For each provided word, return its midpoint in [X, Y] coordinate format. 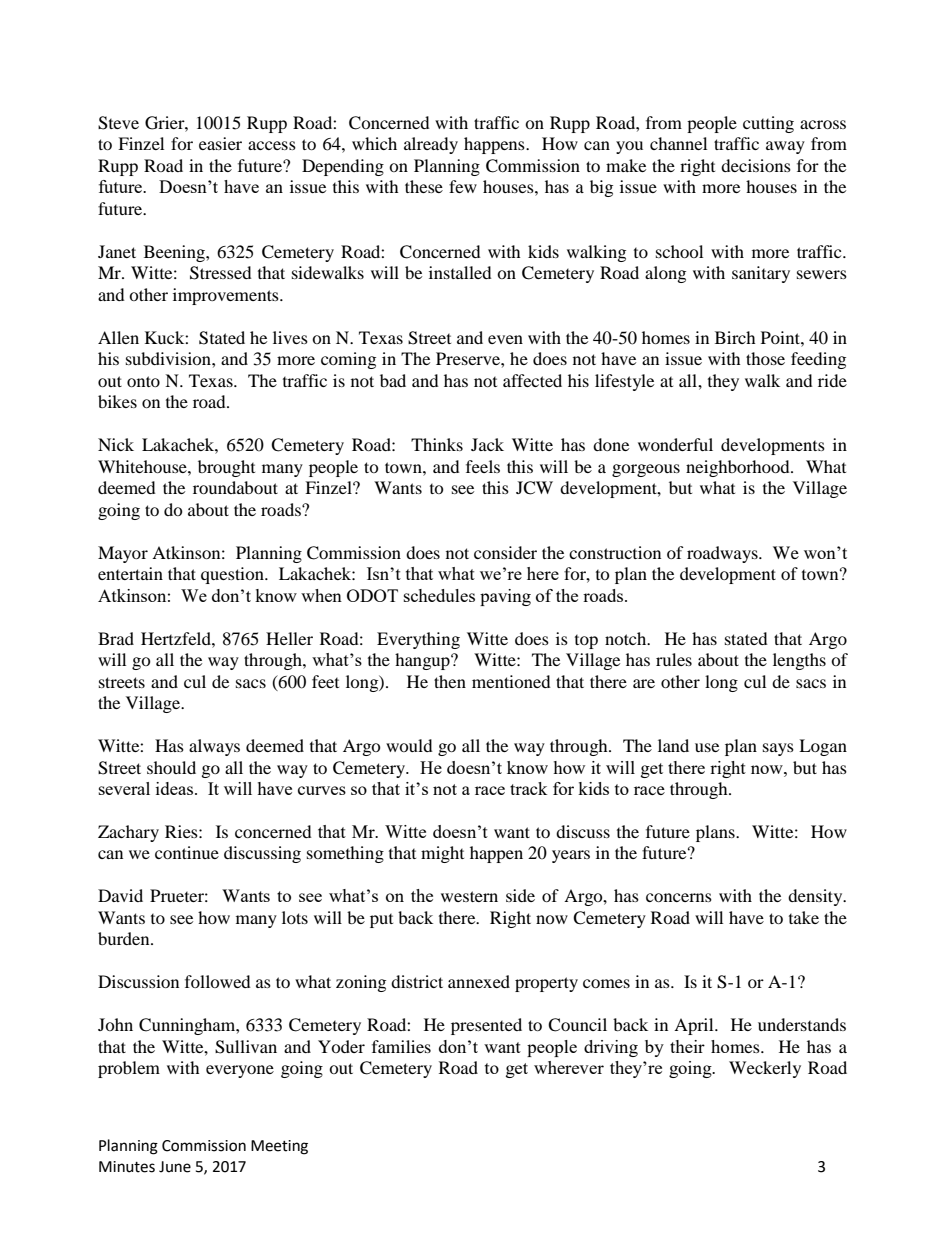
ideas [176, 788]
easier [220, 143]
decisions [756, 165]
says [778, 749]
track [529, 788]
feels [483, 466]
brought [226, 468]
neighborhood [739, 468]
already [431, 145]
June [175, 1167]
